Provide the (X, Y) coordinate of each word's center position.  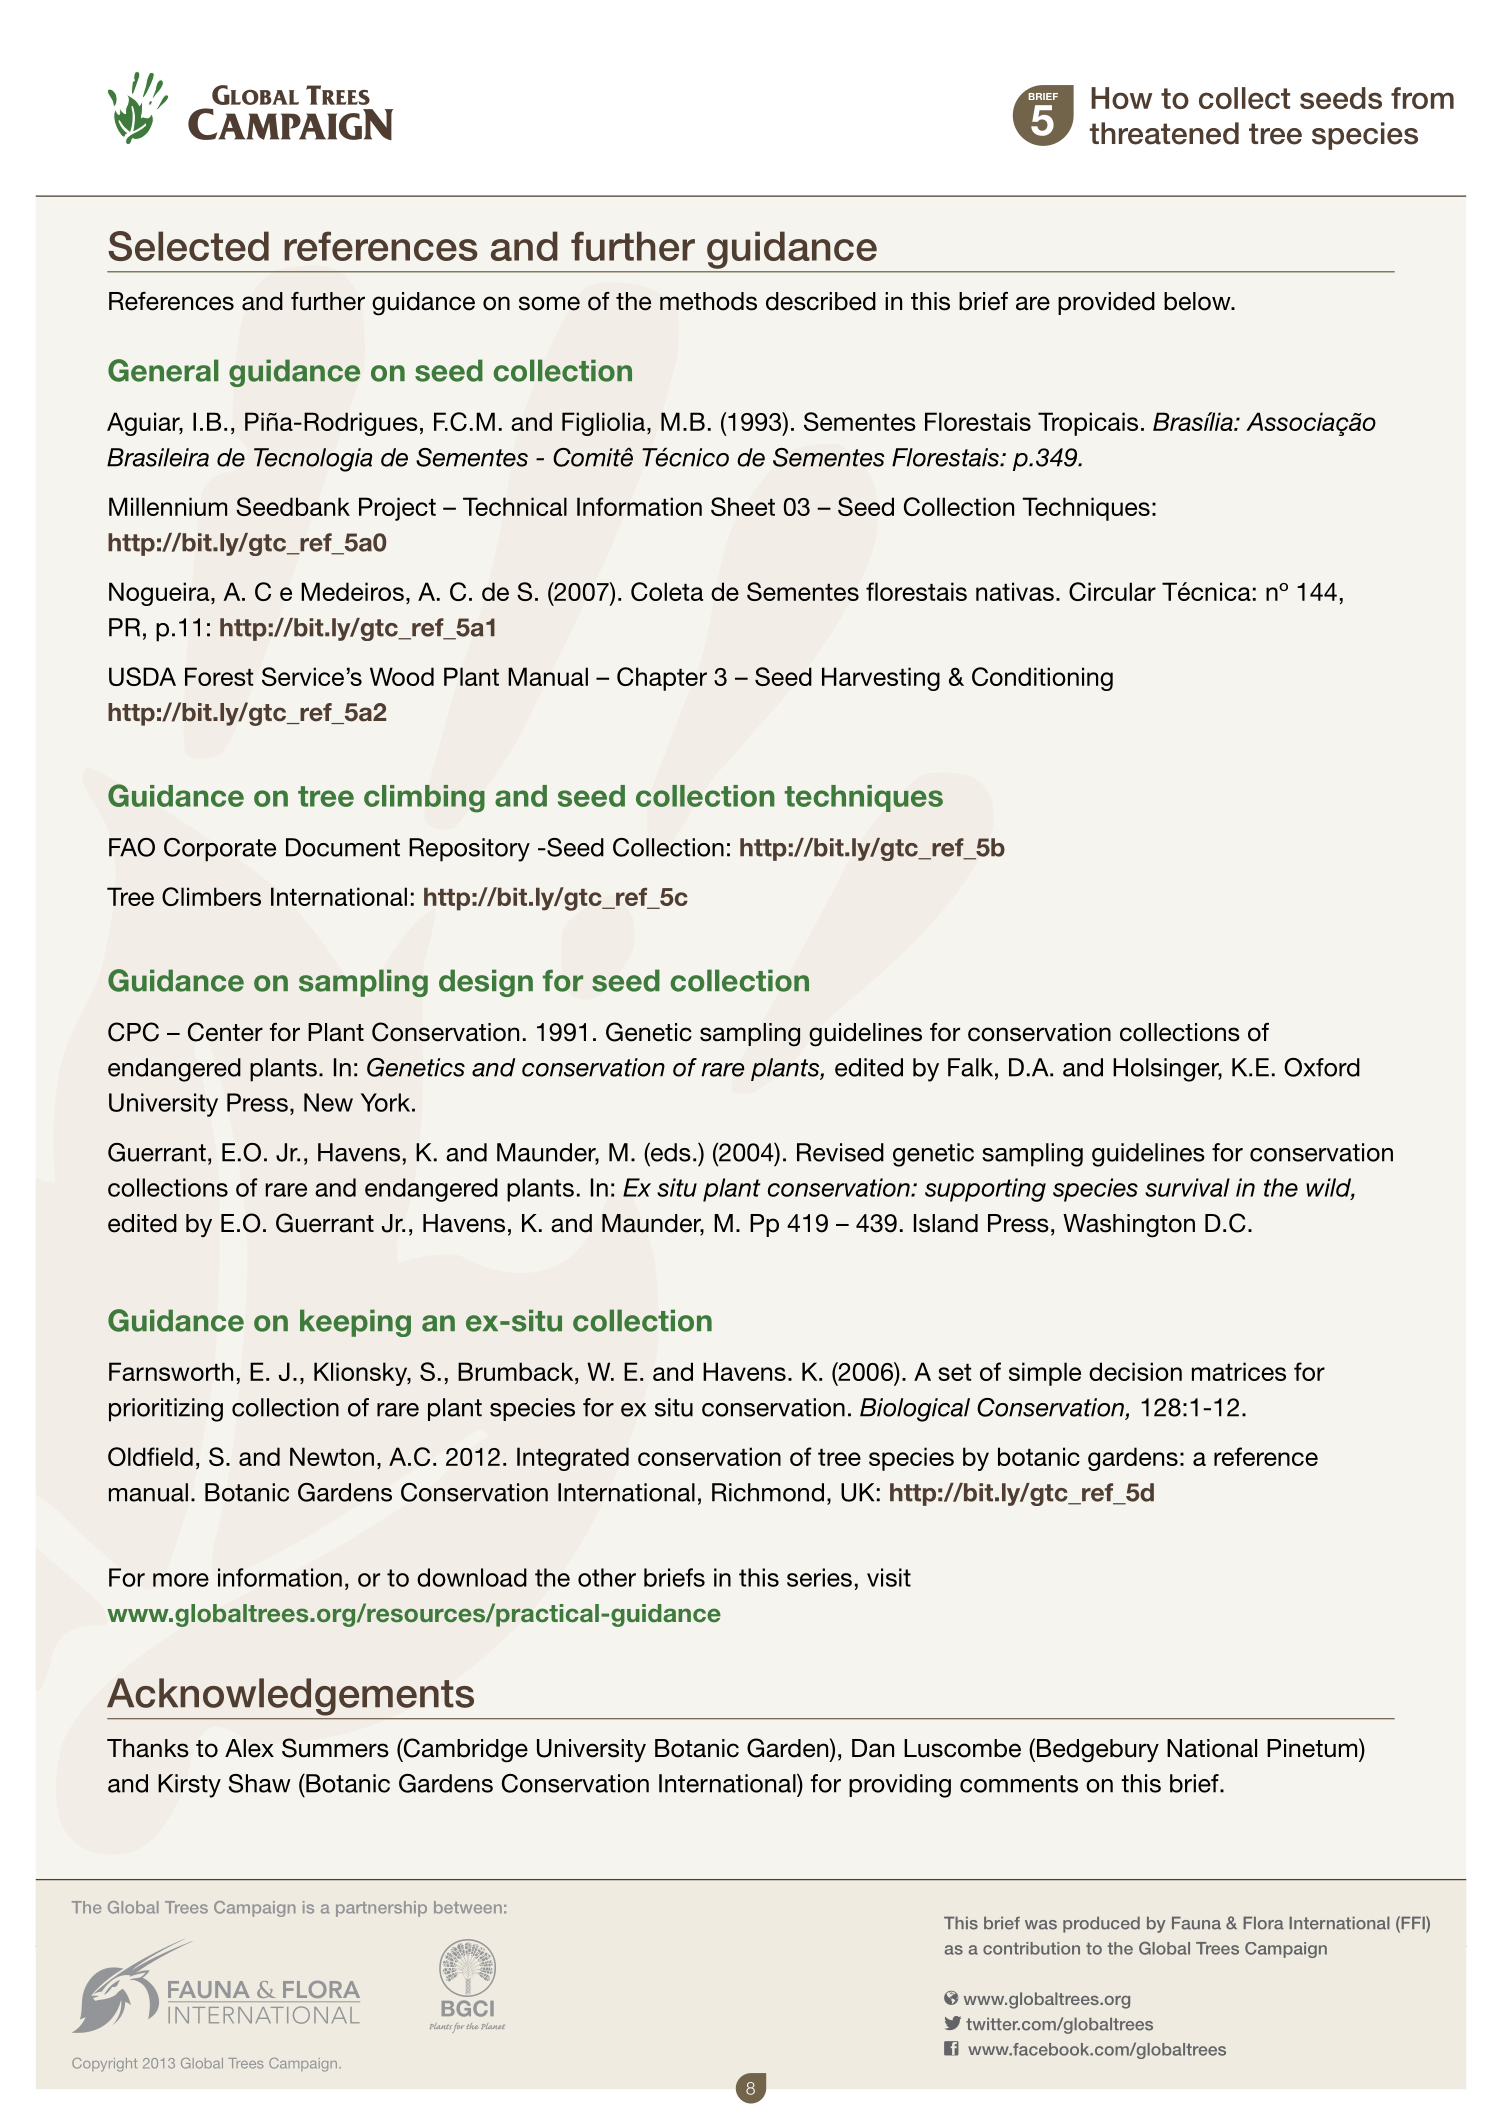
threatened (1164, 133)
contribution (1031, 1948)
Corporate (220, 850)
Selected (188, 246)
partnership (381, 1909)
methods (708, 301)
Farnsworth (171, 1371)
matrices (1239, 1371)
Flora (1263, 1923)
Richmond (768, 1492)
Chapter (662, 679)
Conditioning (1042, 679)
